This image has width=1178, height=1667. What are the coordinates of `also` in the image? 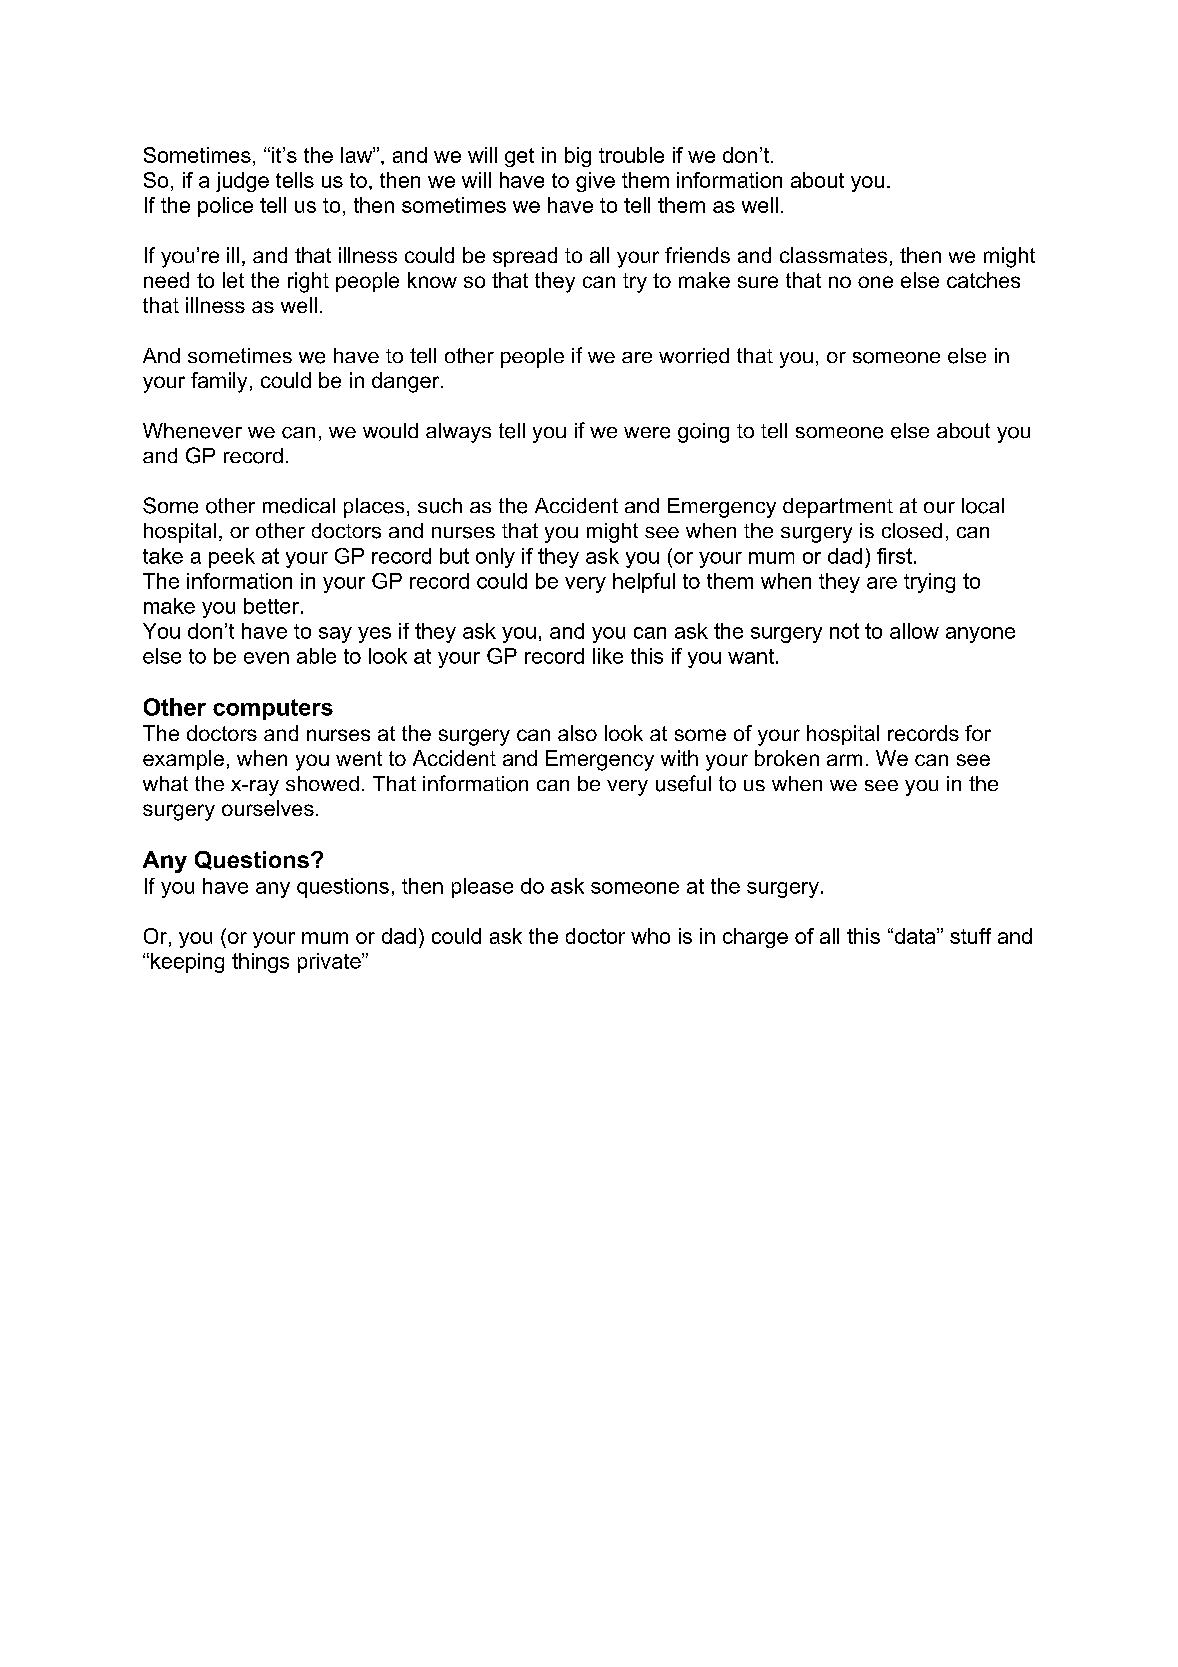 It's located at (577, 733).
